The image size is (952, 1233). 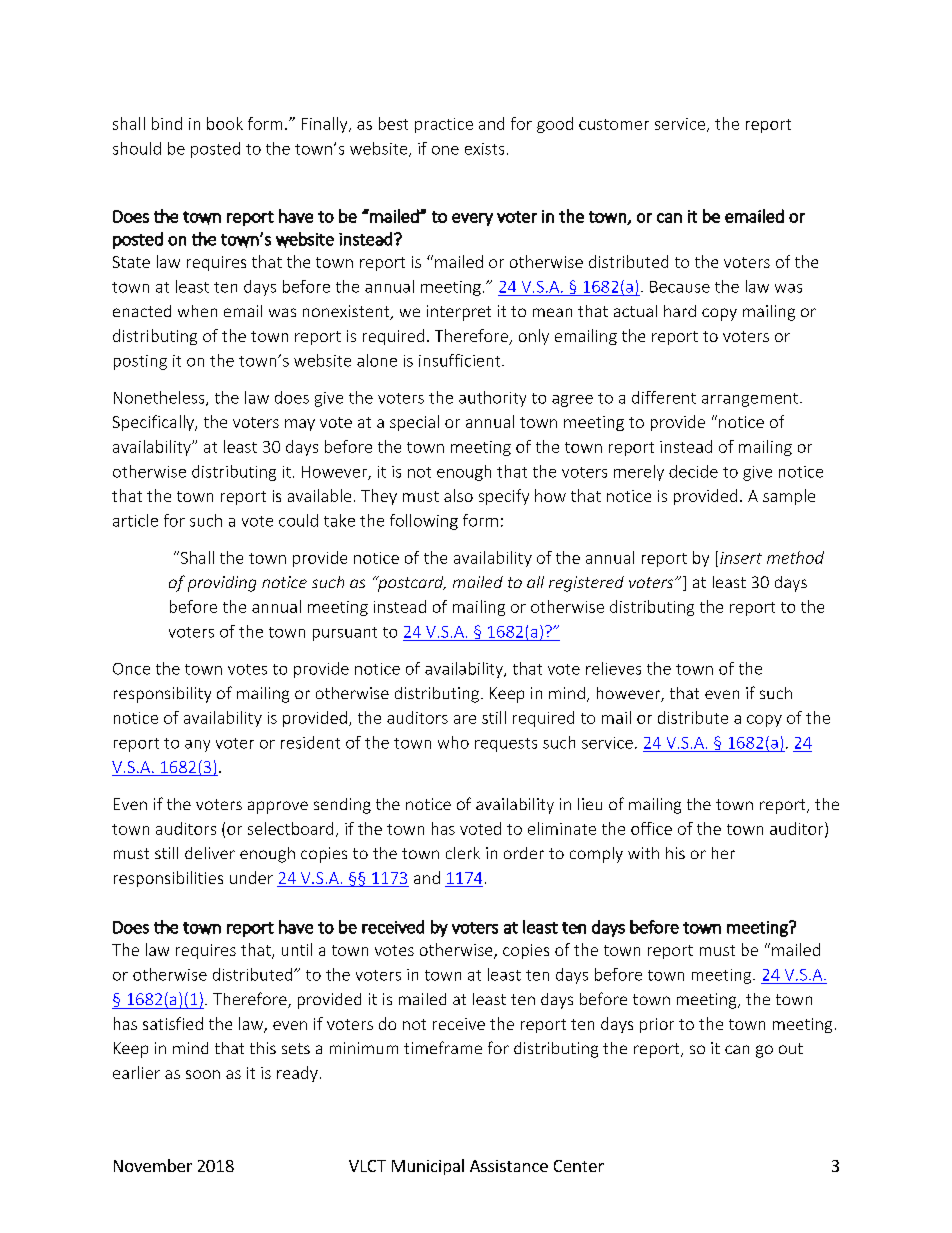 What do you see at coordinates (750, 400) in the image?
I see `arrangement` at bounding box center [750, 400].
